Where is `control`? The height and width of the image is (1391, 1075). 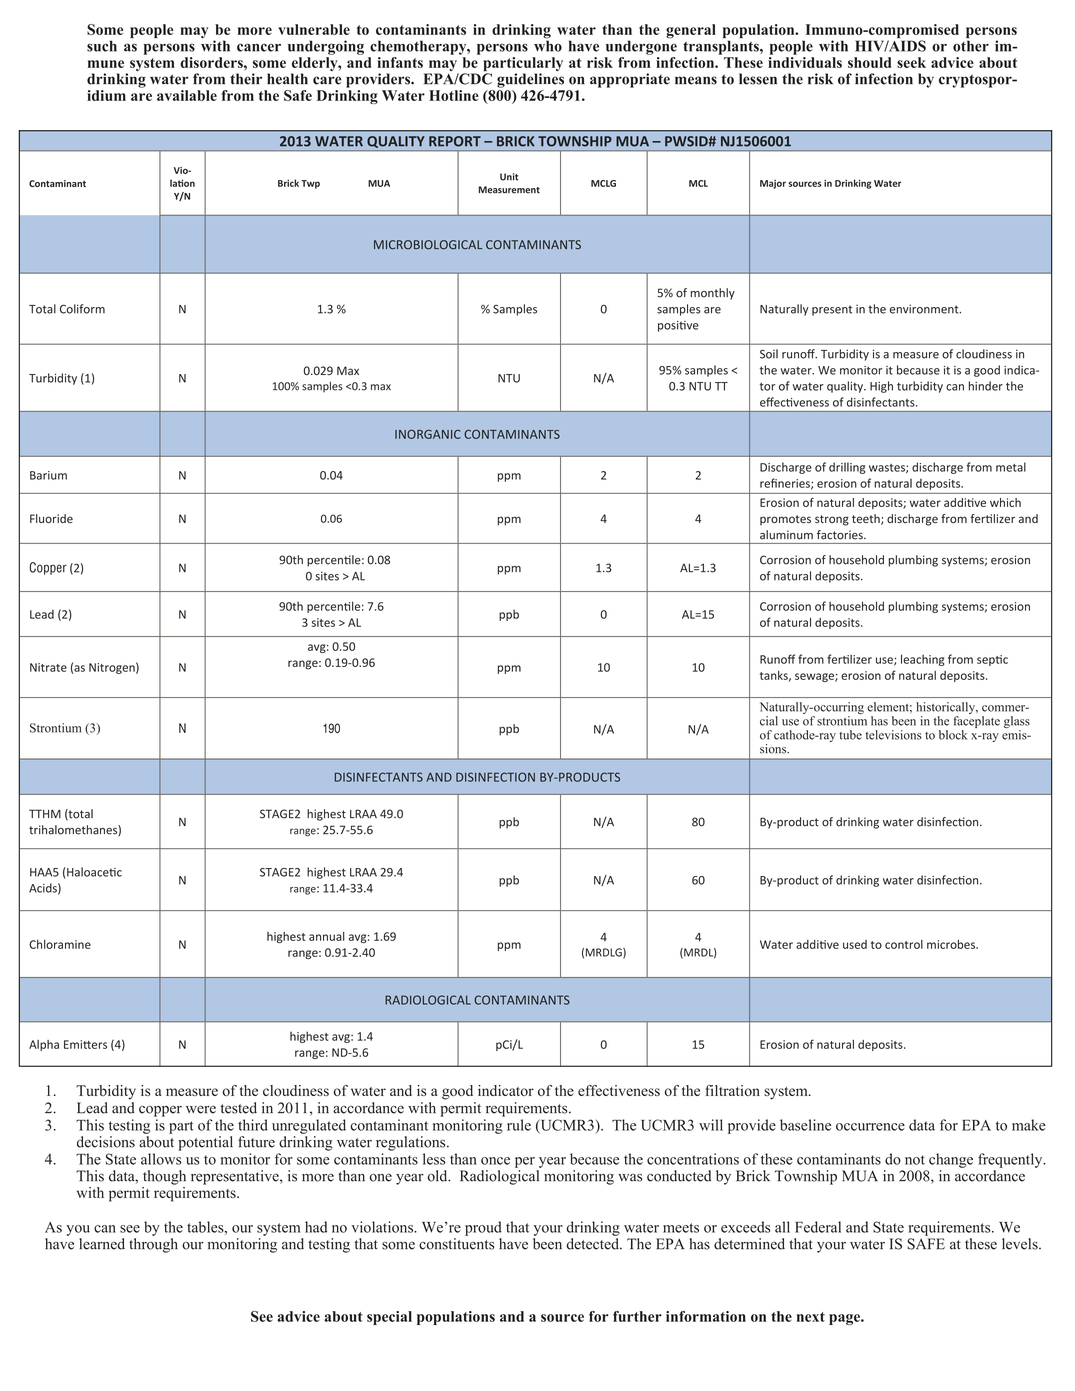
control is located at coordinates (904, 944).
